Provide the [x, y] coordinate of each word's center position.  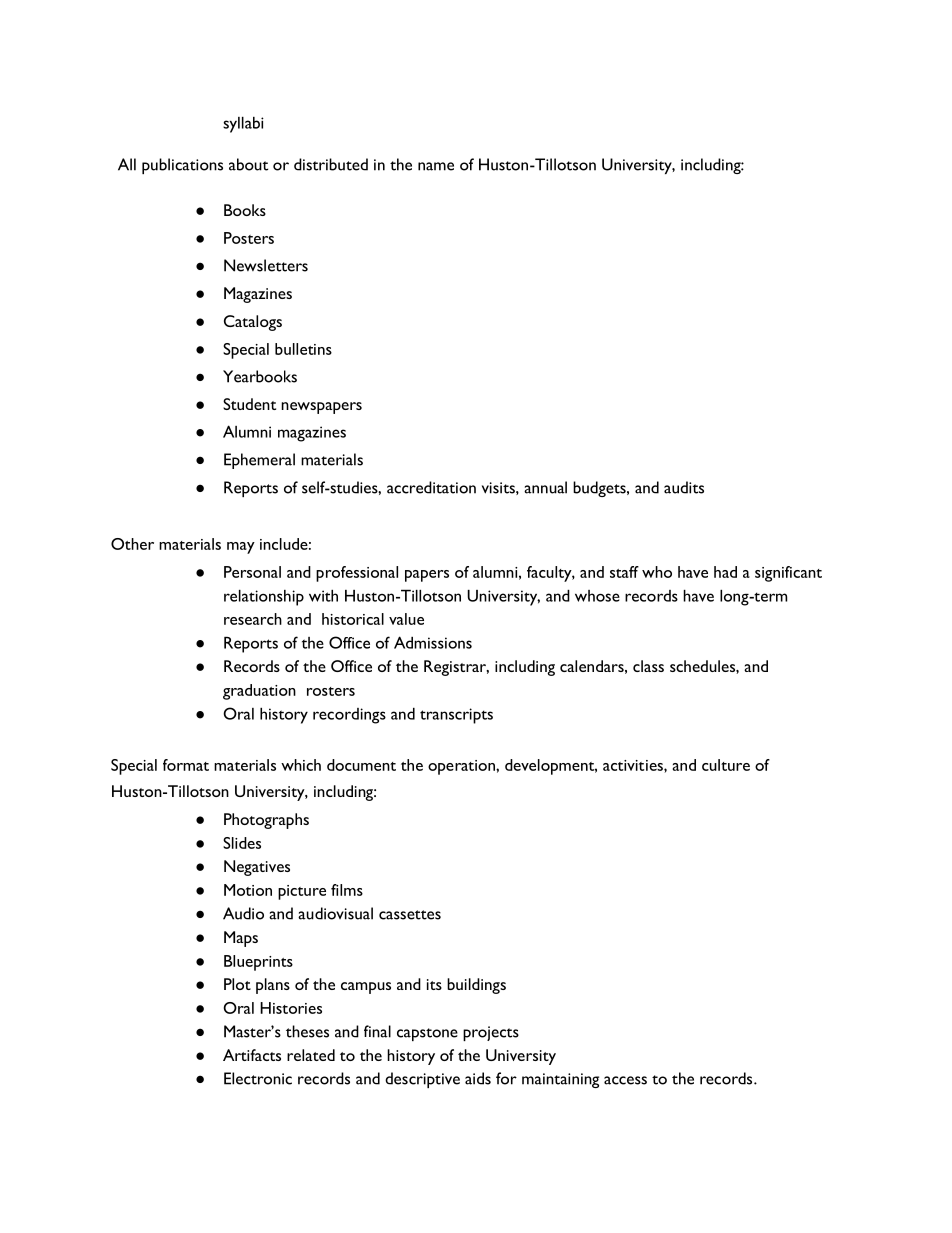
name [436, 166]
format [186, 765]
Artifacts [252, 1055]
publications [182, 166]
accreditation [431, 487]
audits [684, 487]
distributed [331, 164]
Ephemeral [259, 461]
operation [462, 767]
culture [726, 765]
